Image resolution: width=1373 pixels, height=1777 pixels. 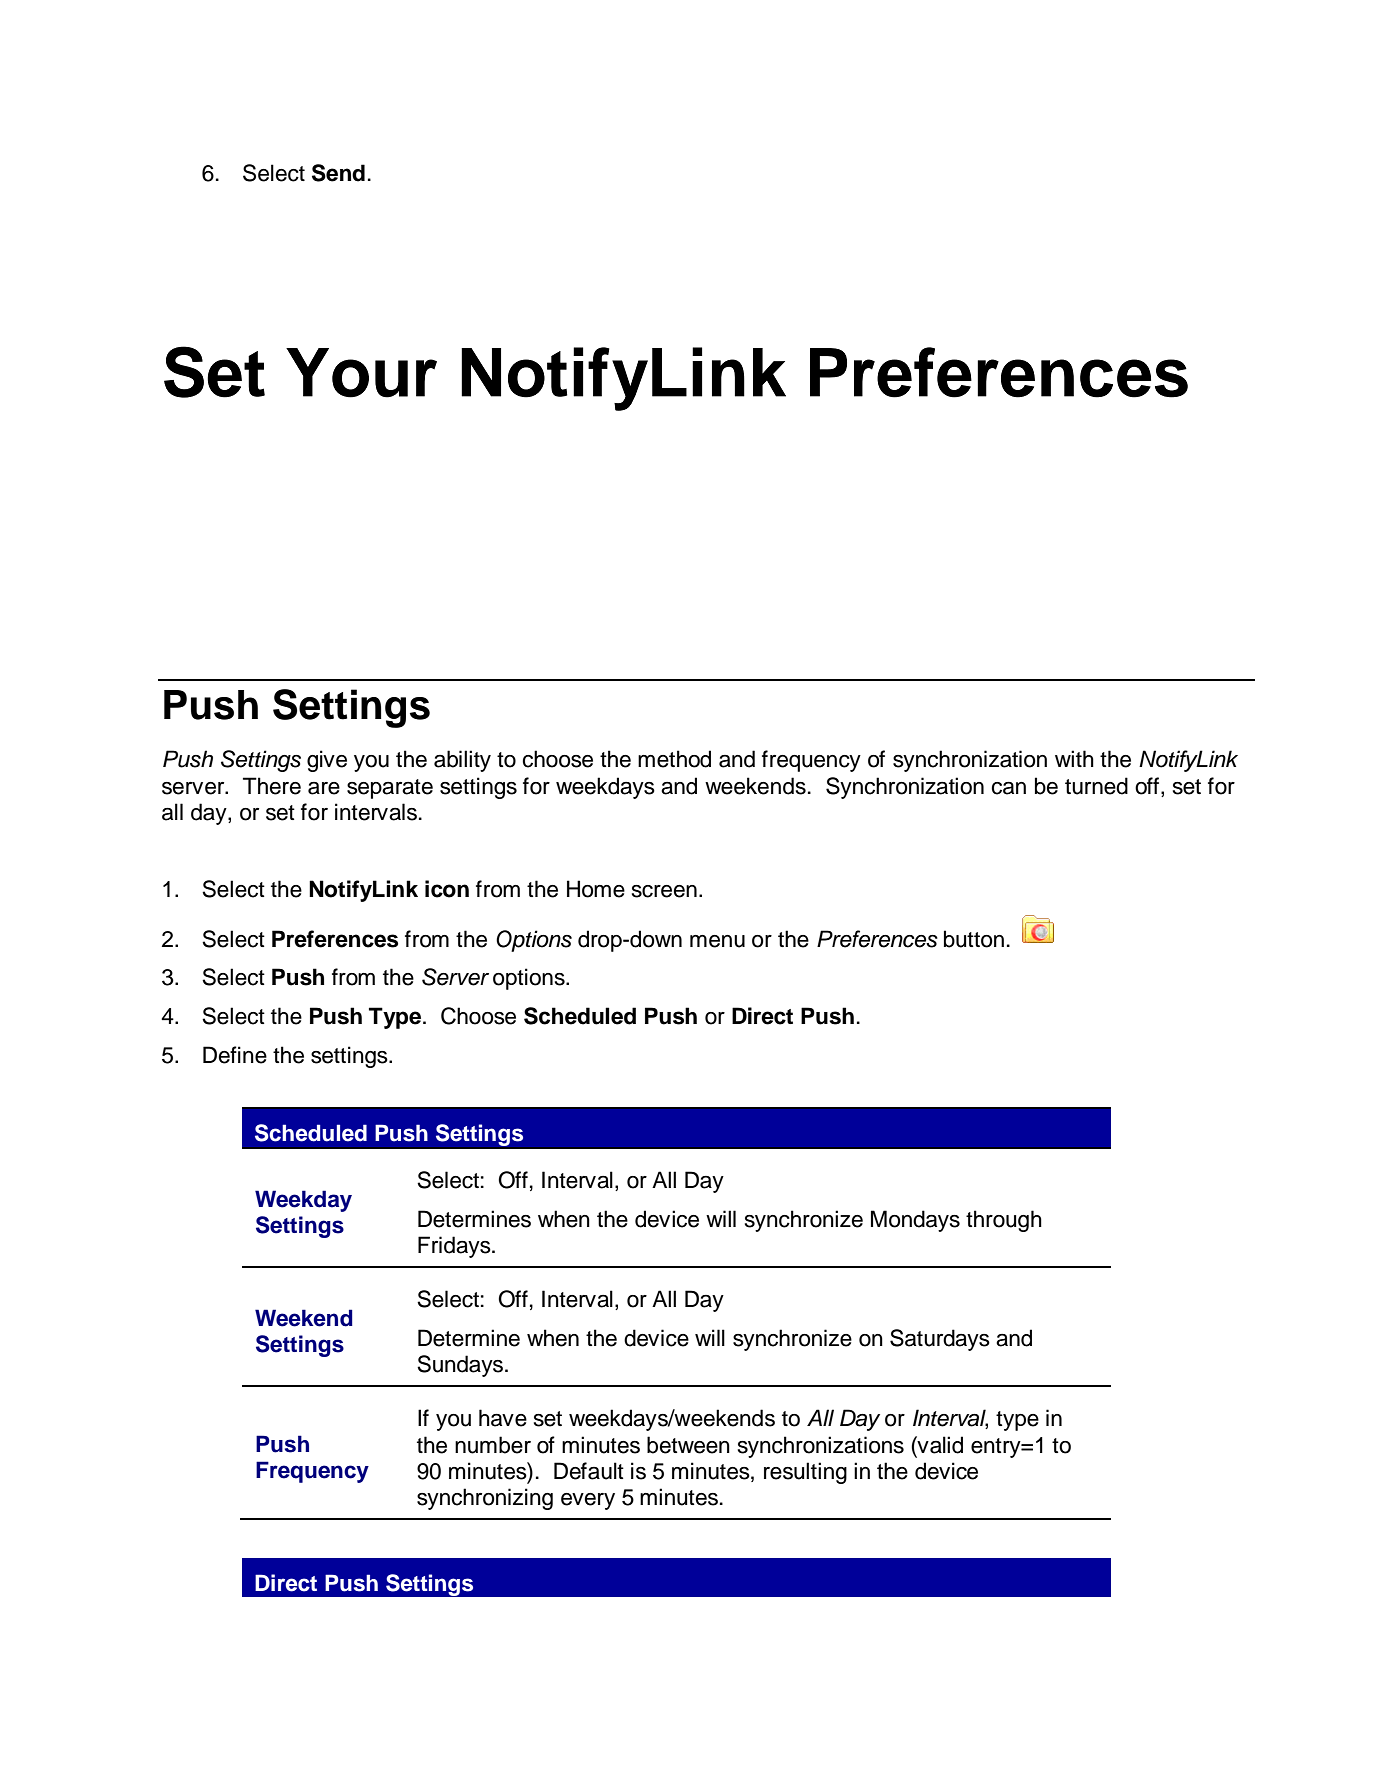 I want to click on synchronizing, so click(x=485, y=1499).
